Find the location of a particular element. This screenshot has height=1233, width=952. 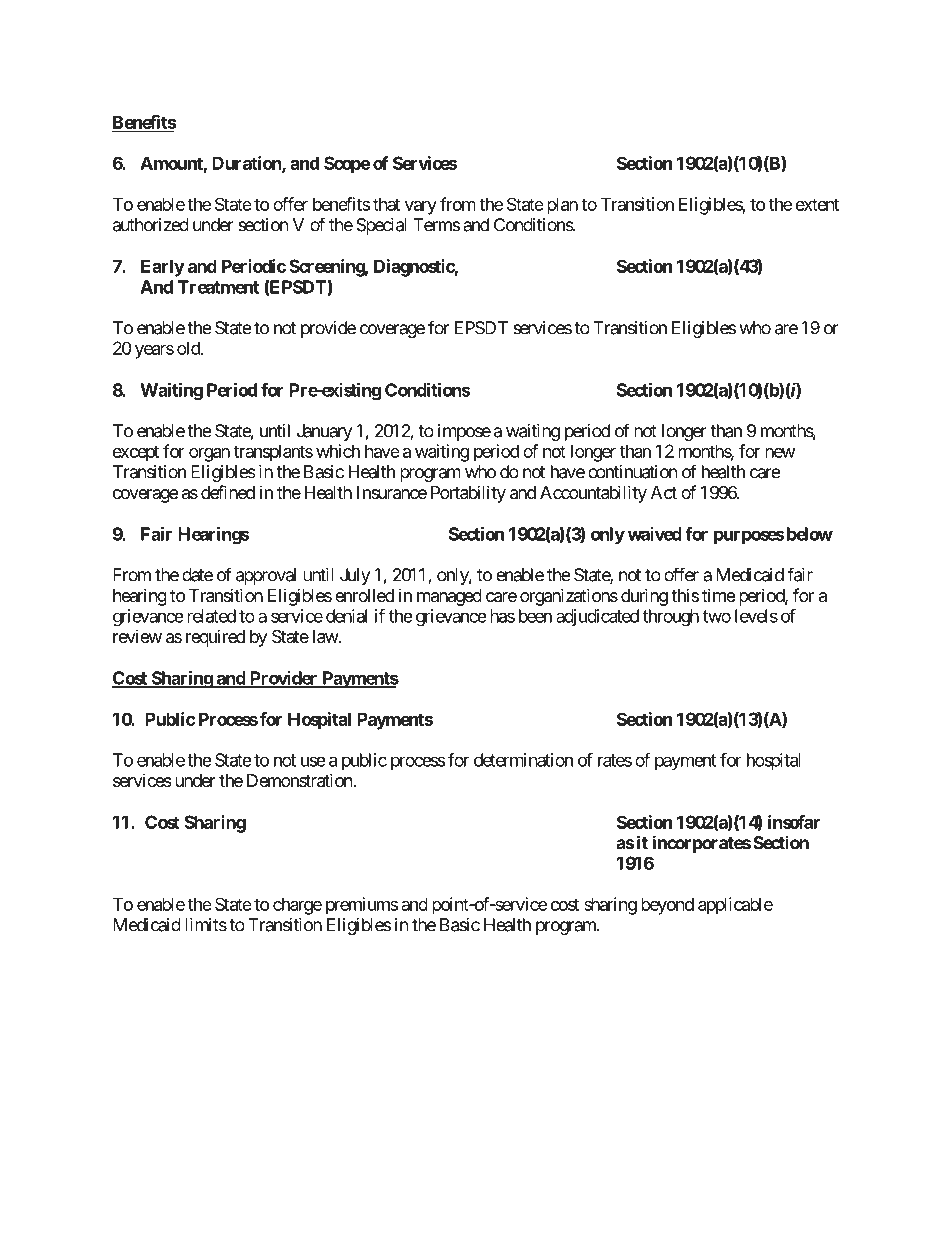

beyond is located at coordinates (667, 906).
